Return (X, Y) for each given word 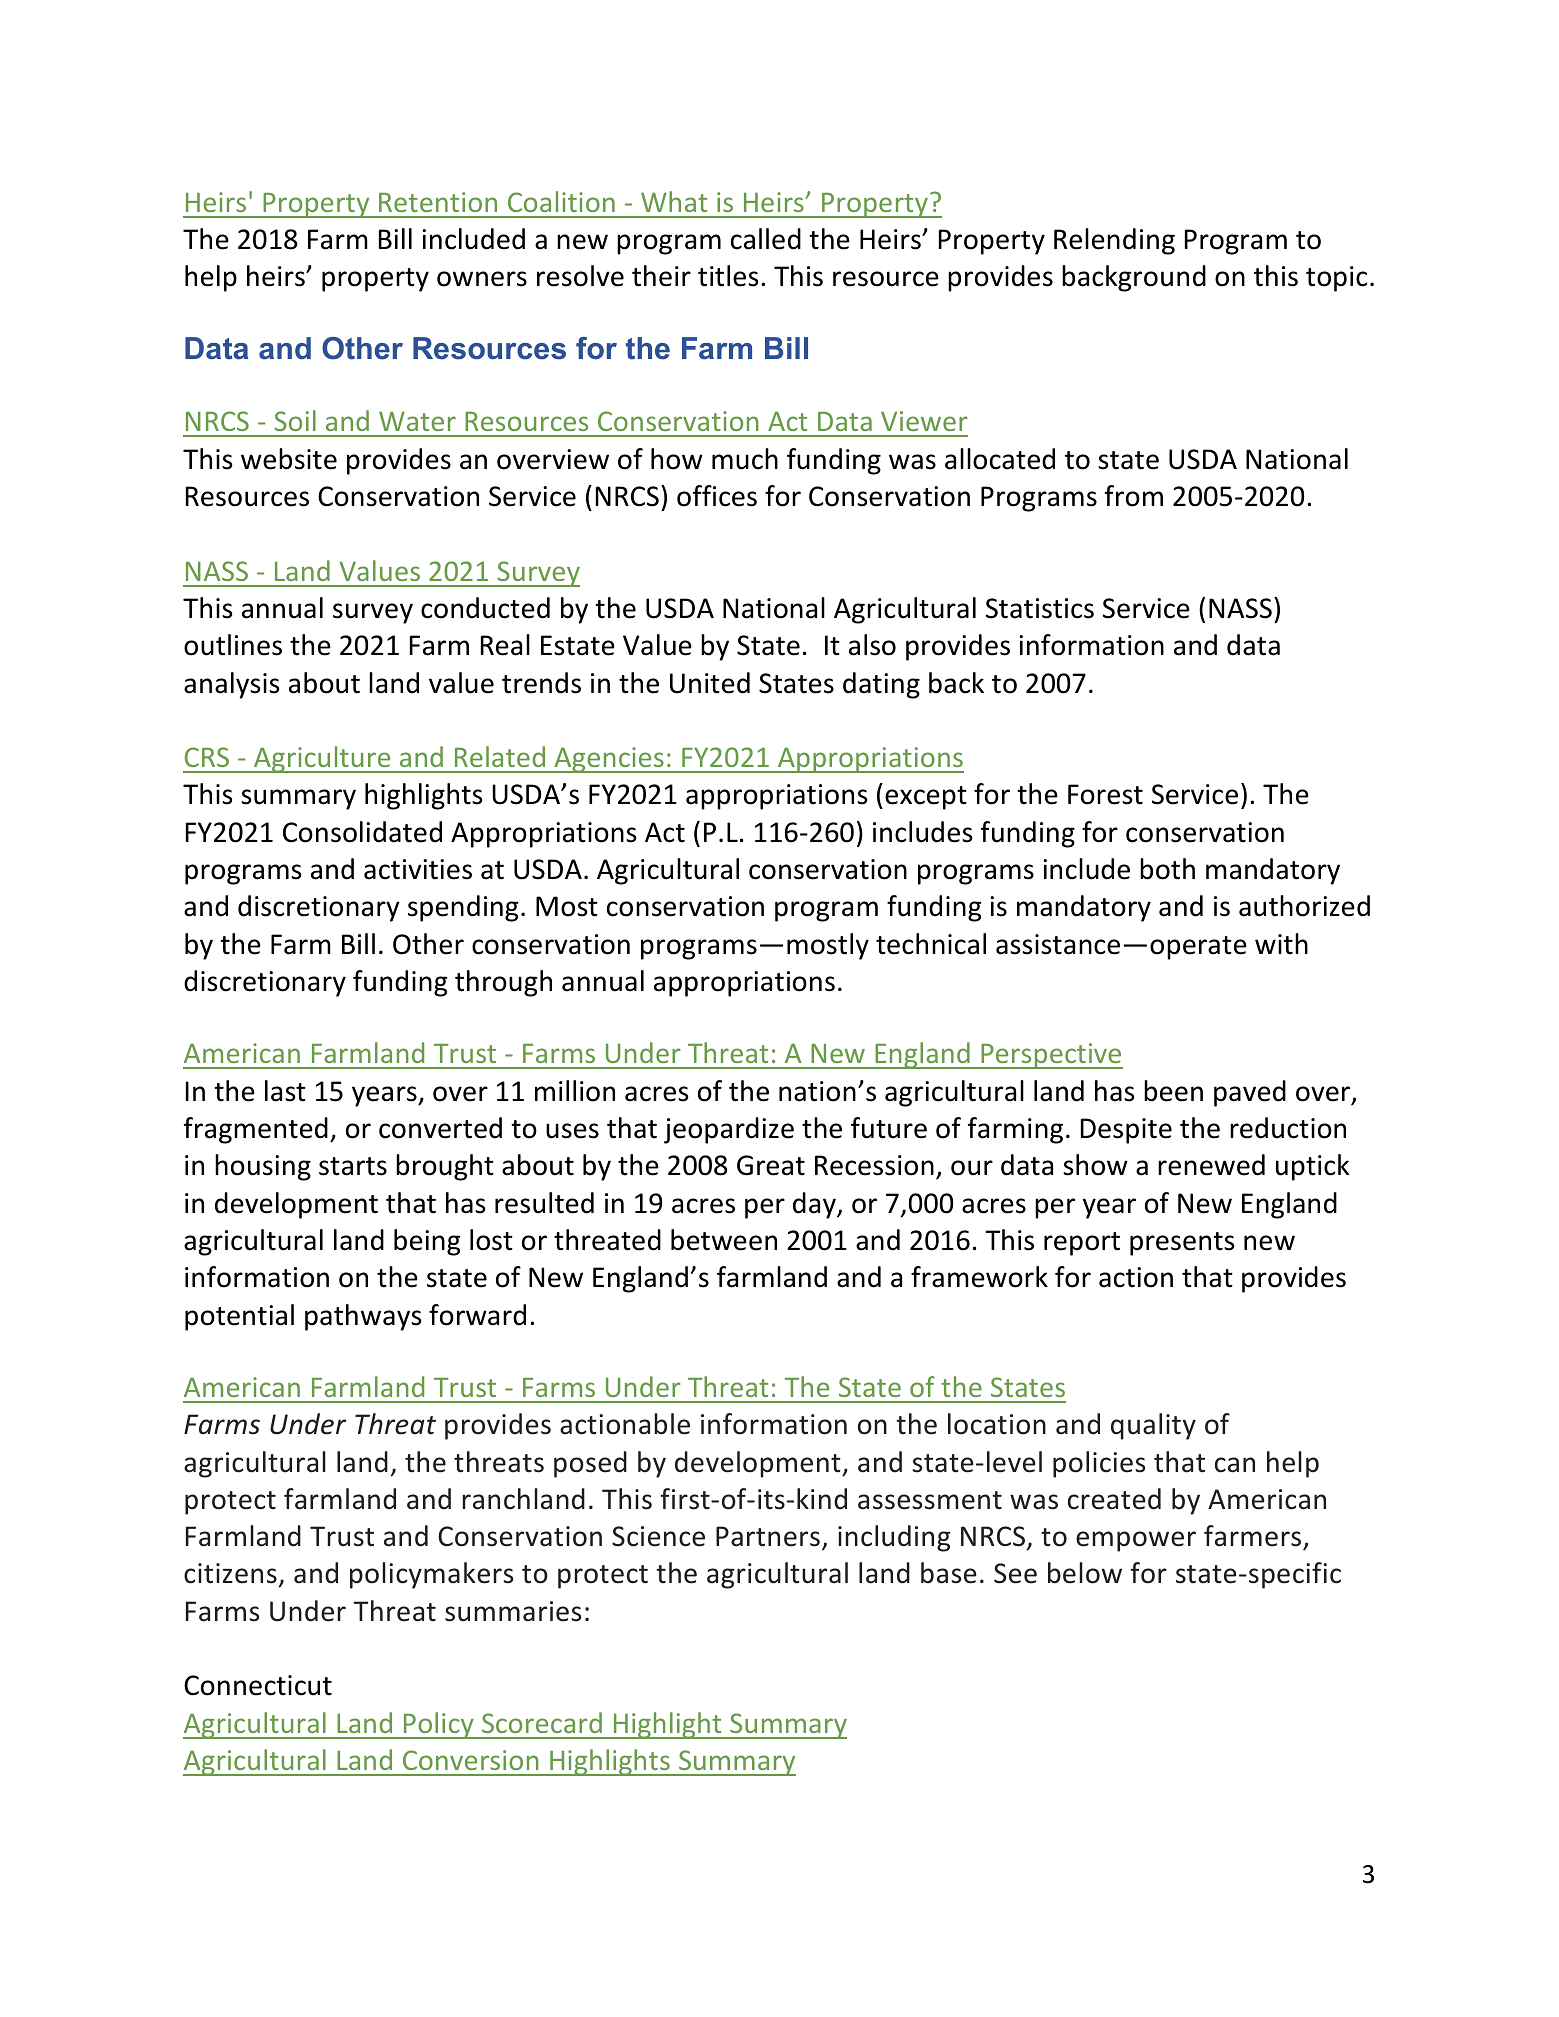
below (1085, 1573)
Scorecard (542, 1722)
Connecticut (258, 1685)
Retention (438, 202)
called (766, 239)
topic (1336, 279)
